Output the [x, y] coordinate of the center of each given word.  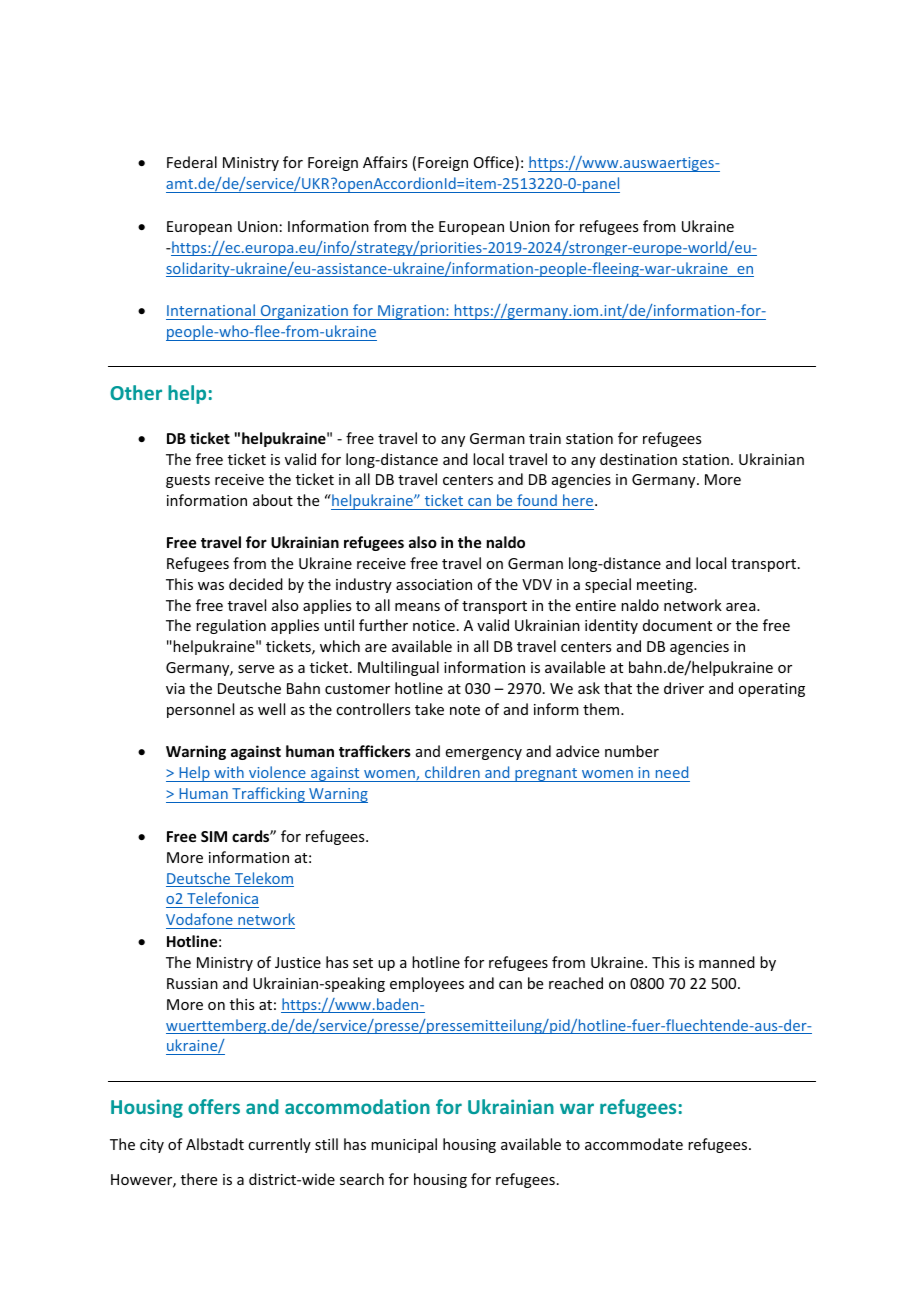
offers [214, 1106]
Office [495, 163]
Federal [192, 162]
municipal [404, 1145]
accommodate [634, 1144]
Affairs [385, 162]
